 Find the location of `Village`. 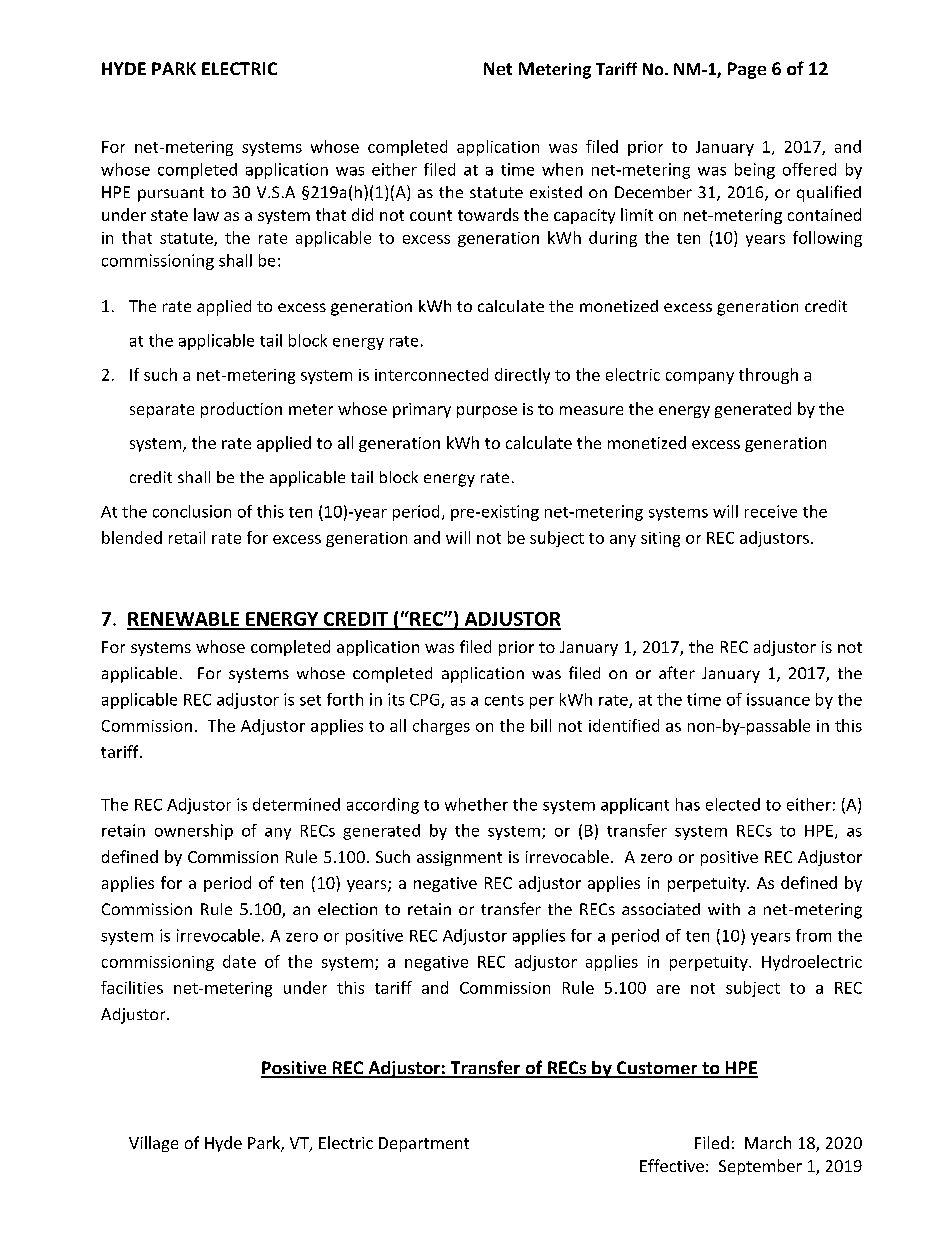

Village is located at coordinates (153, 1144).
